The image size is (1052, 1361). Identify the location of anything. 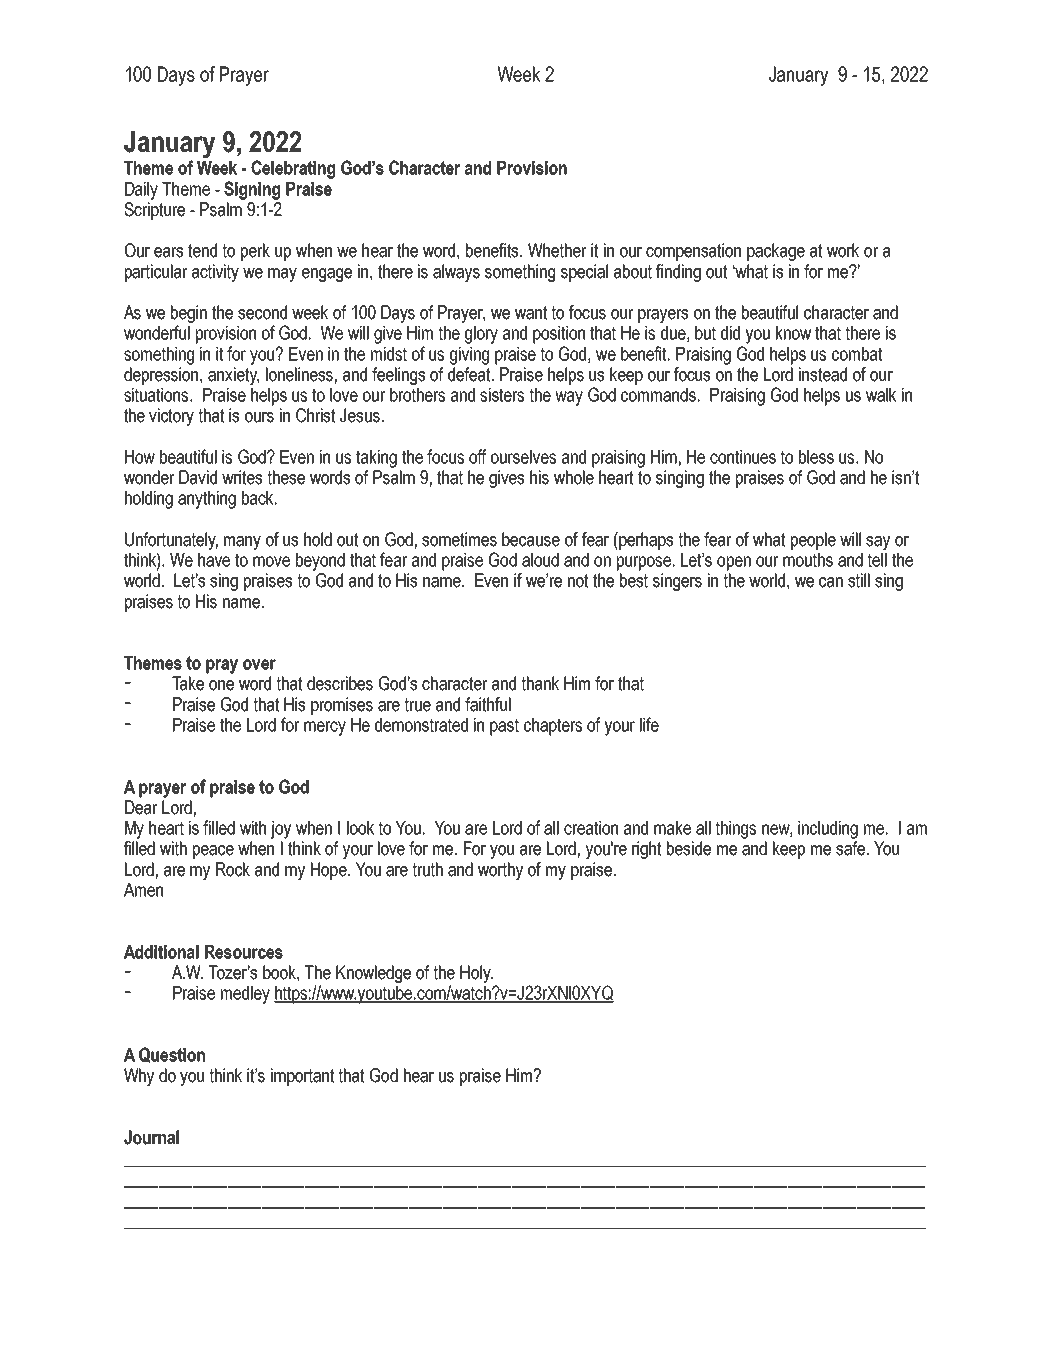
(207, 500).
